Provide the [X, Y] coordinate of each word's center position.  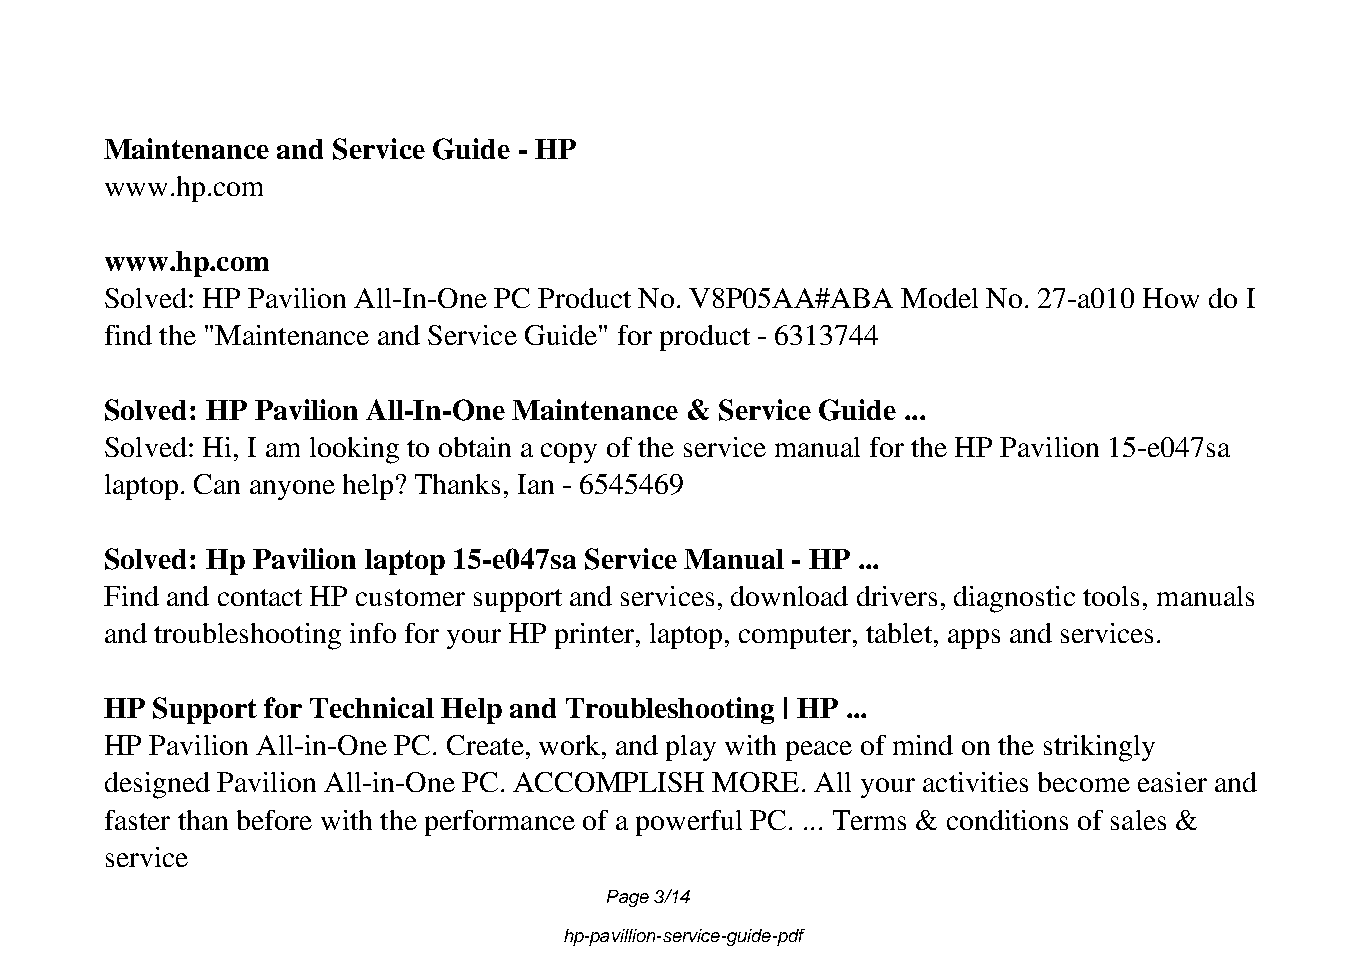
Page [628, 898]
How [1171, 298]
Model [939, 298]
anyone [292, 490]
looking [354, 450]
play [691, 748]
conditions [1007, 820]
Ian [536, 484]
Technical [372, 707]
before [274, 820]
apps [974, 639]
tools [1111, 596]
